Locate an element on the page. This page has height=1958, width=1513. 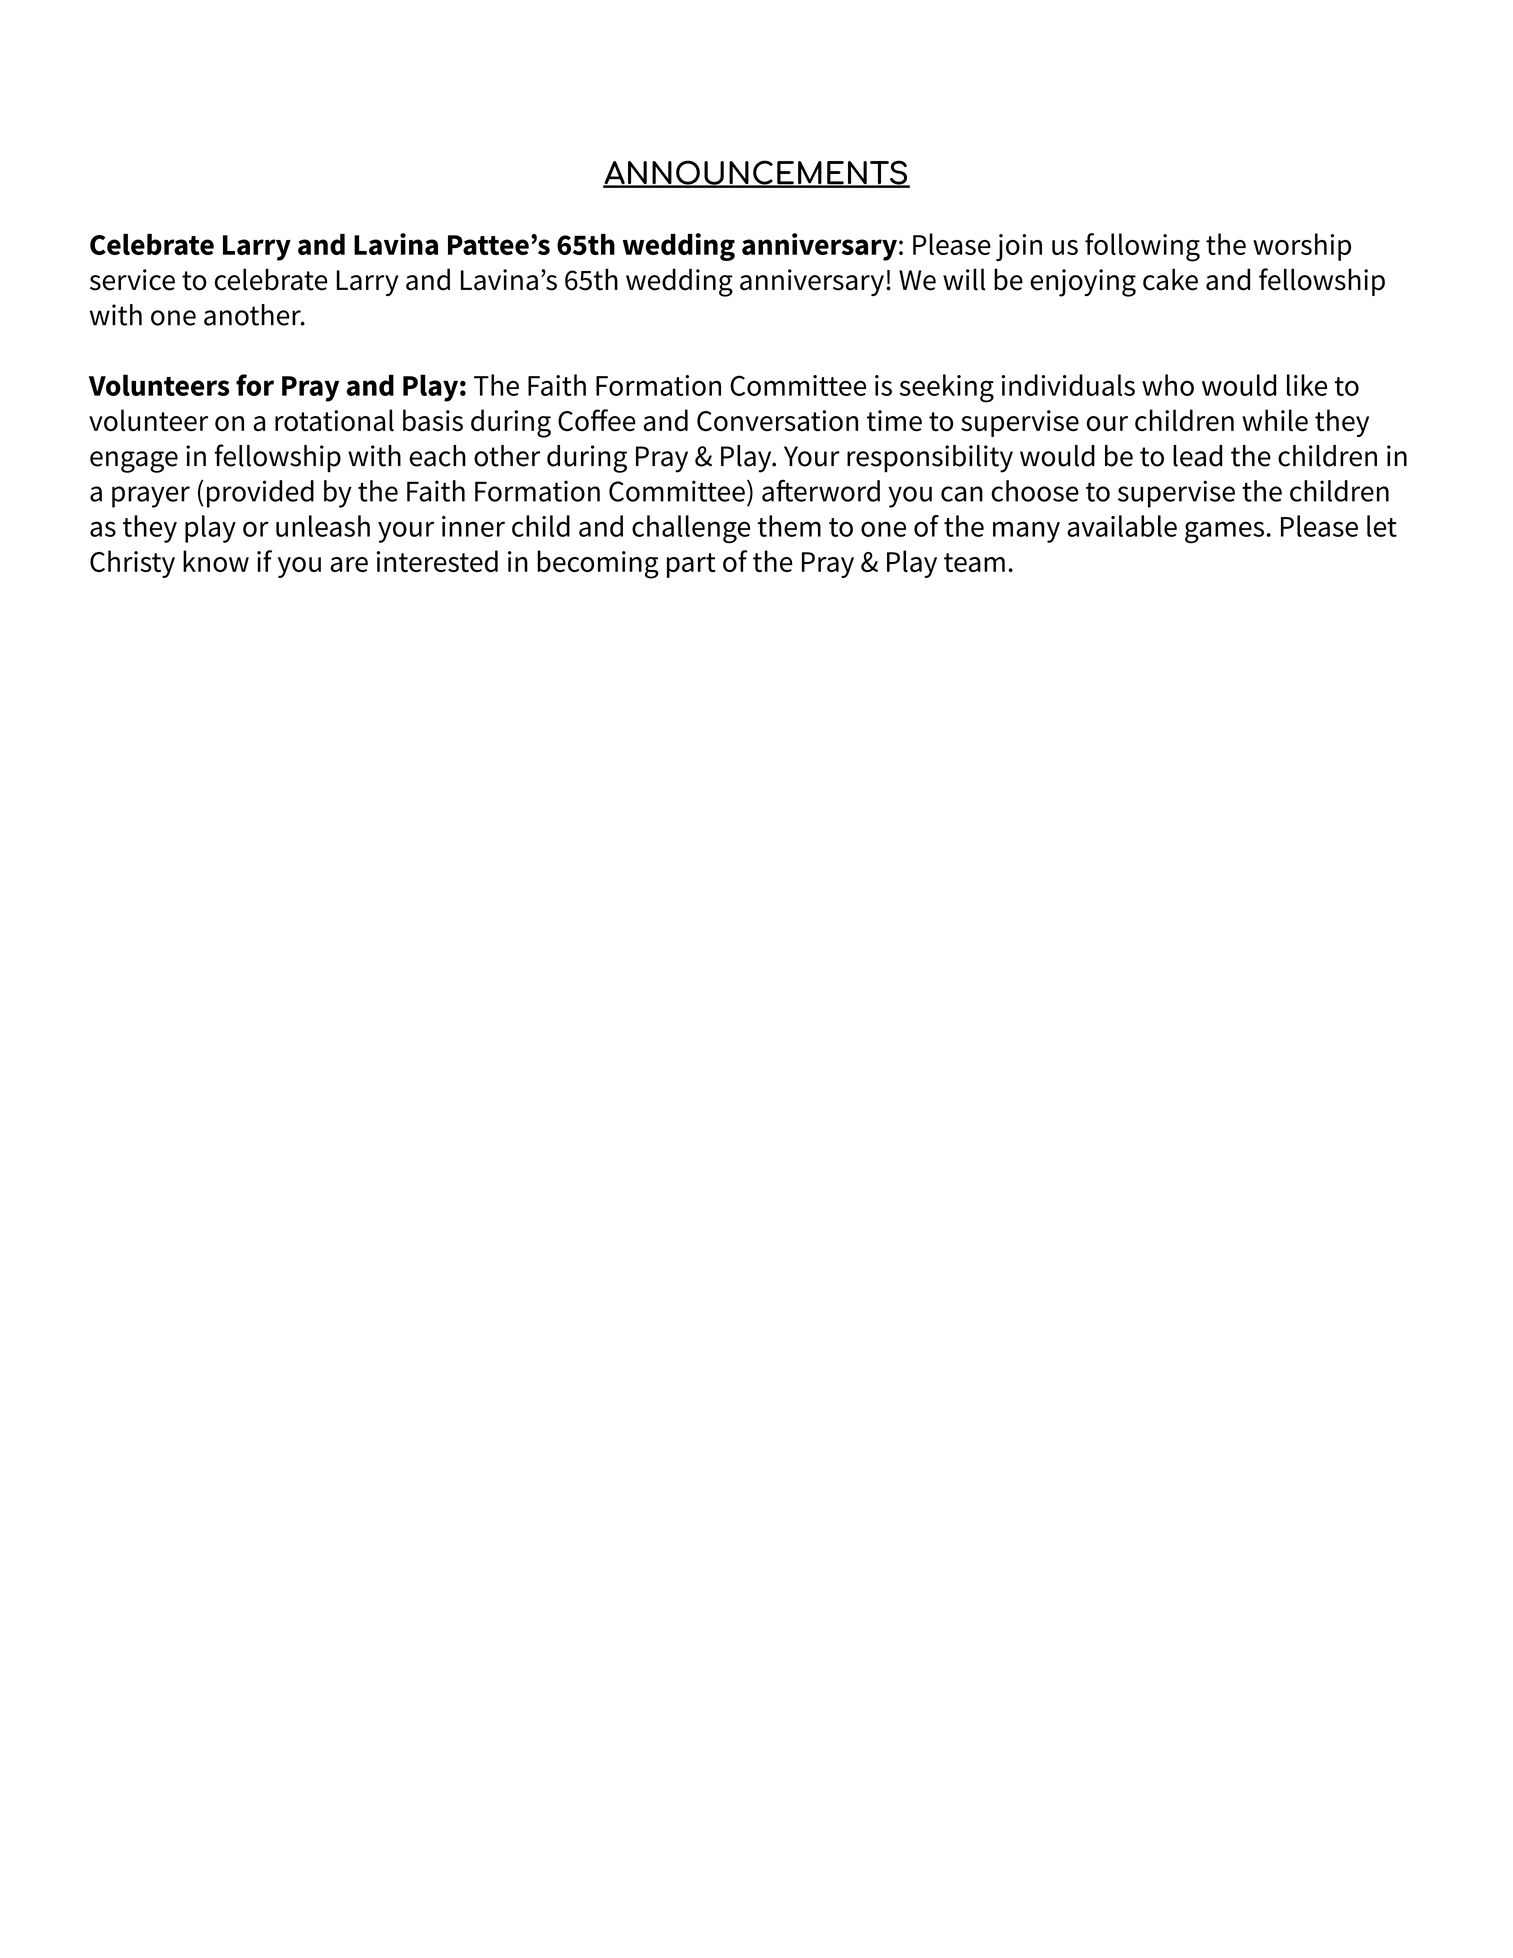
who is located at coordinates (1168, 385).
